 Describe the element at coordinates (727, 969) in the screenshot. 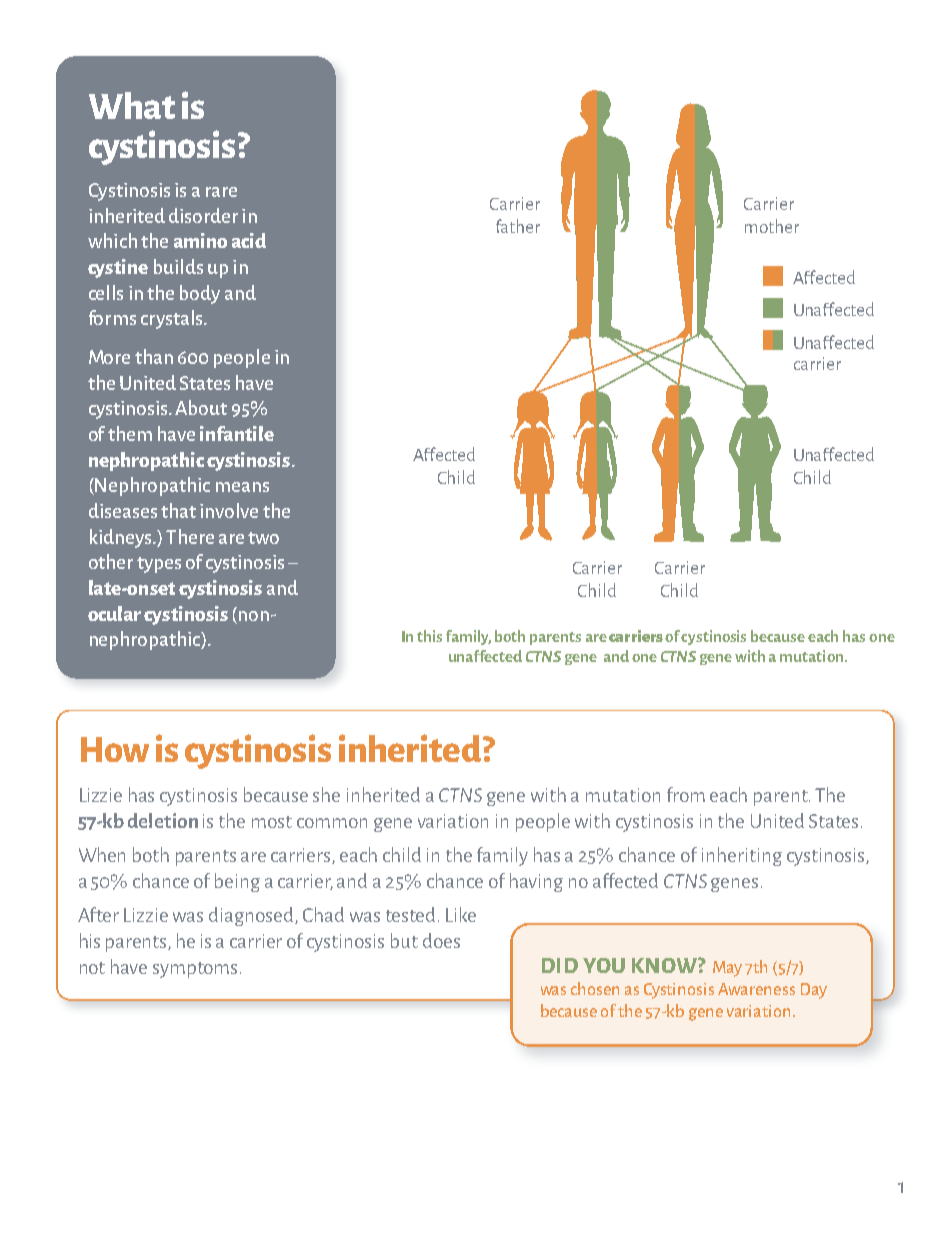

I see `May` at that location.
